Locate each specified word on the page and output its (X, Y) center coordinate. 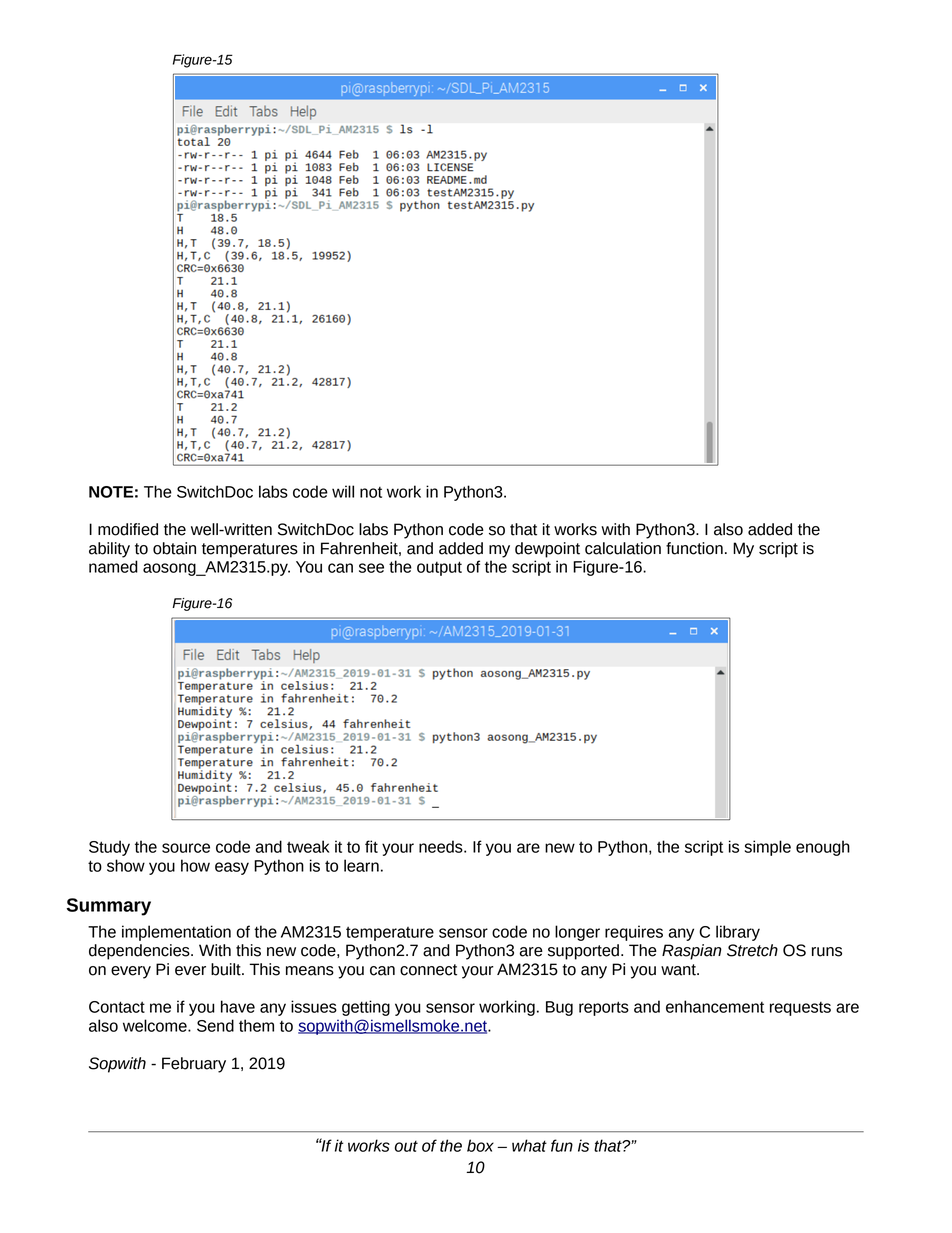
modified (128, 529)
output (439, 568)
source (186, 848)
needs (442, 846)
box (480, 1145)
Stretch (752, 950)
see (371, 568)
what (529, 1145)
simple (768, 848)
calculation (623, 548)
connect (428, 970)
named (113, 566)
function (694, 548)
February (194, 1065)
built (227, 969)
